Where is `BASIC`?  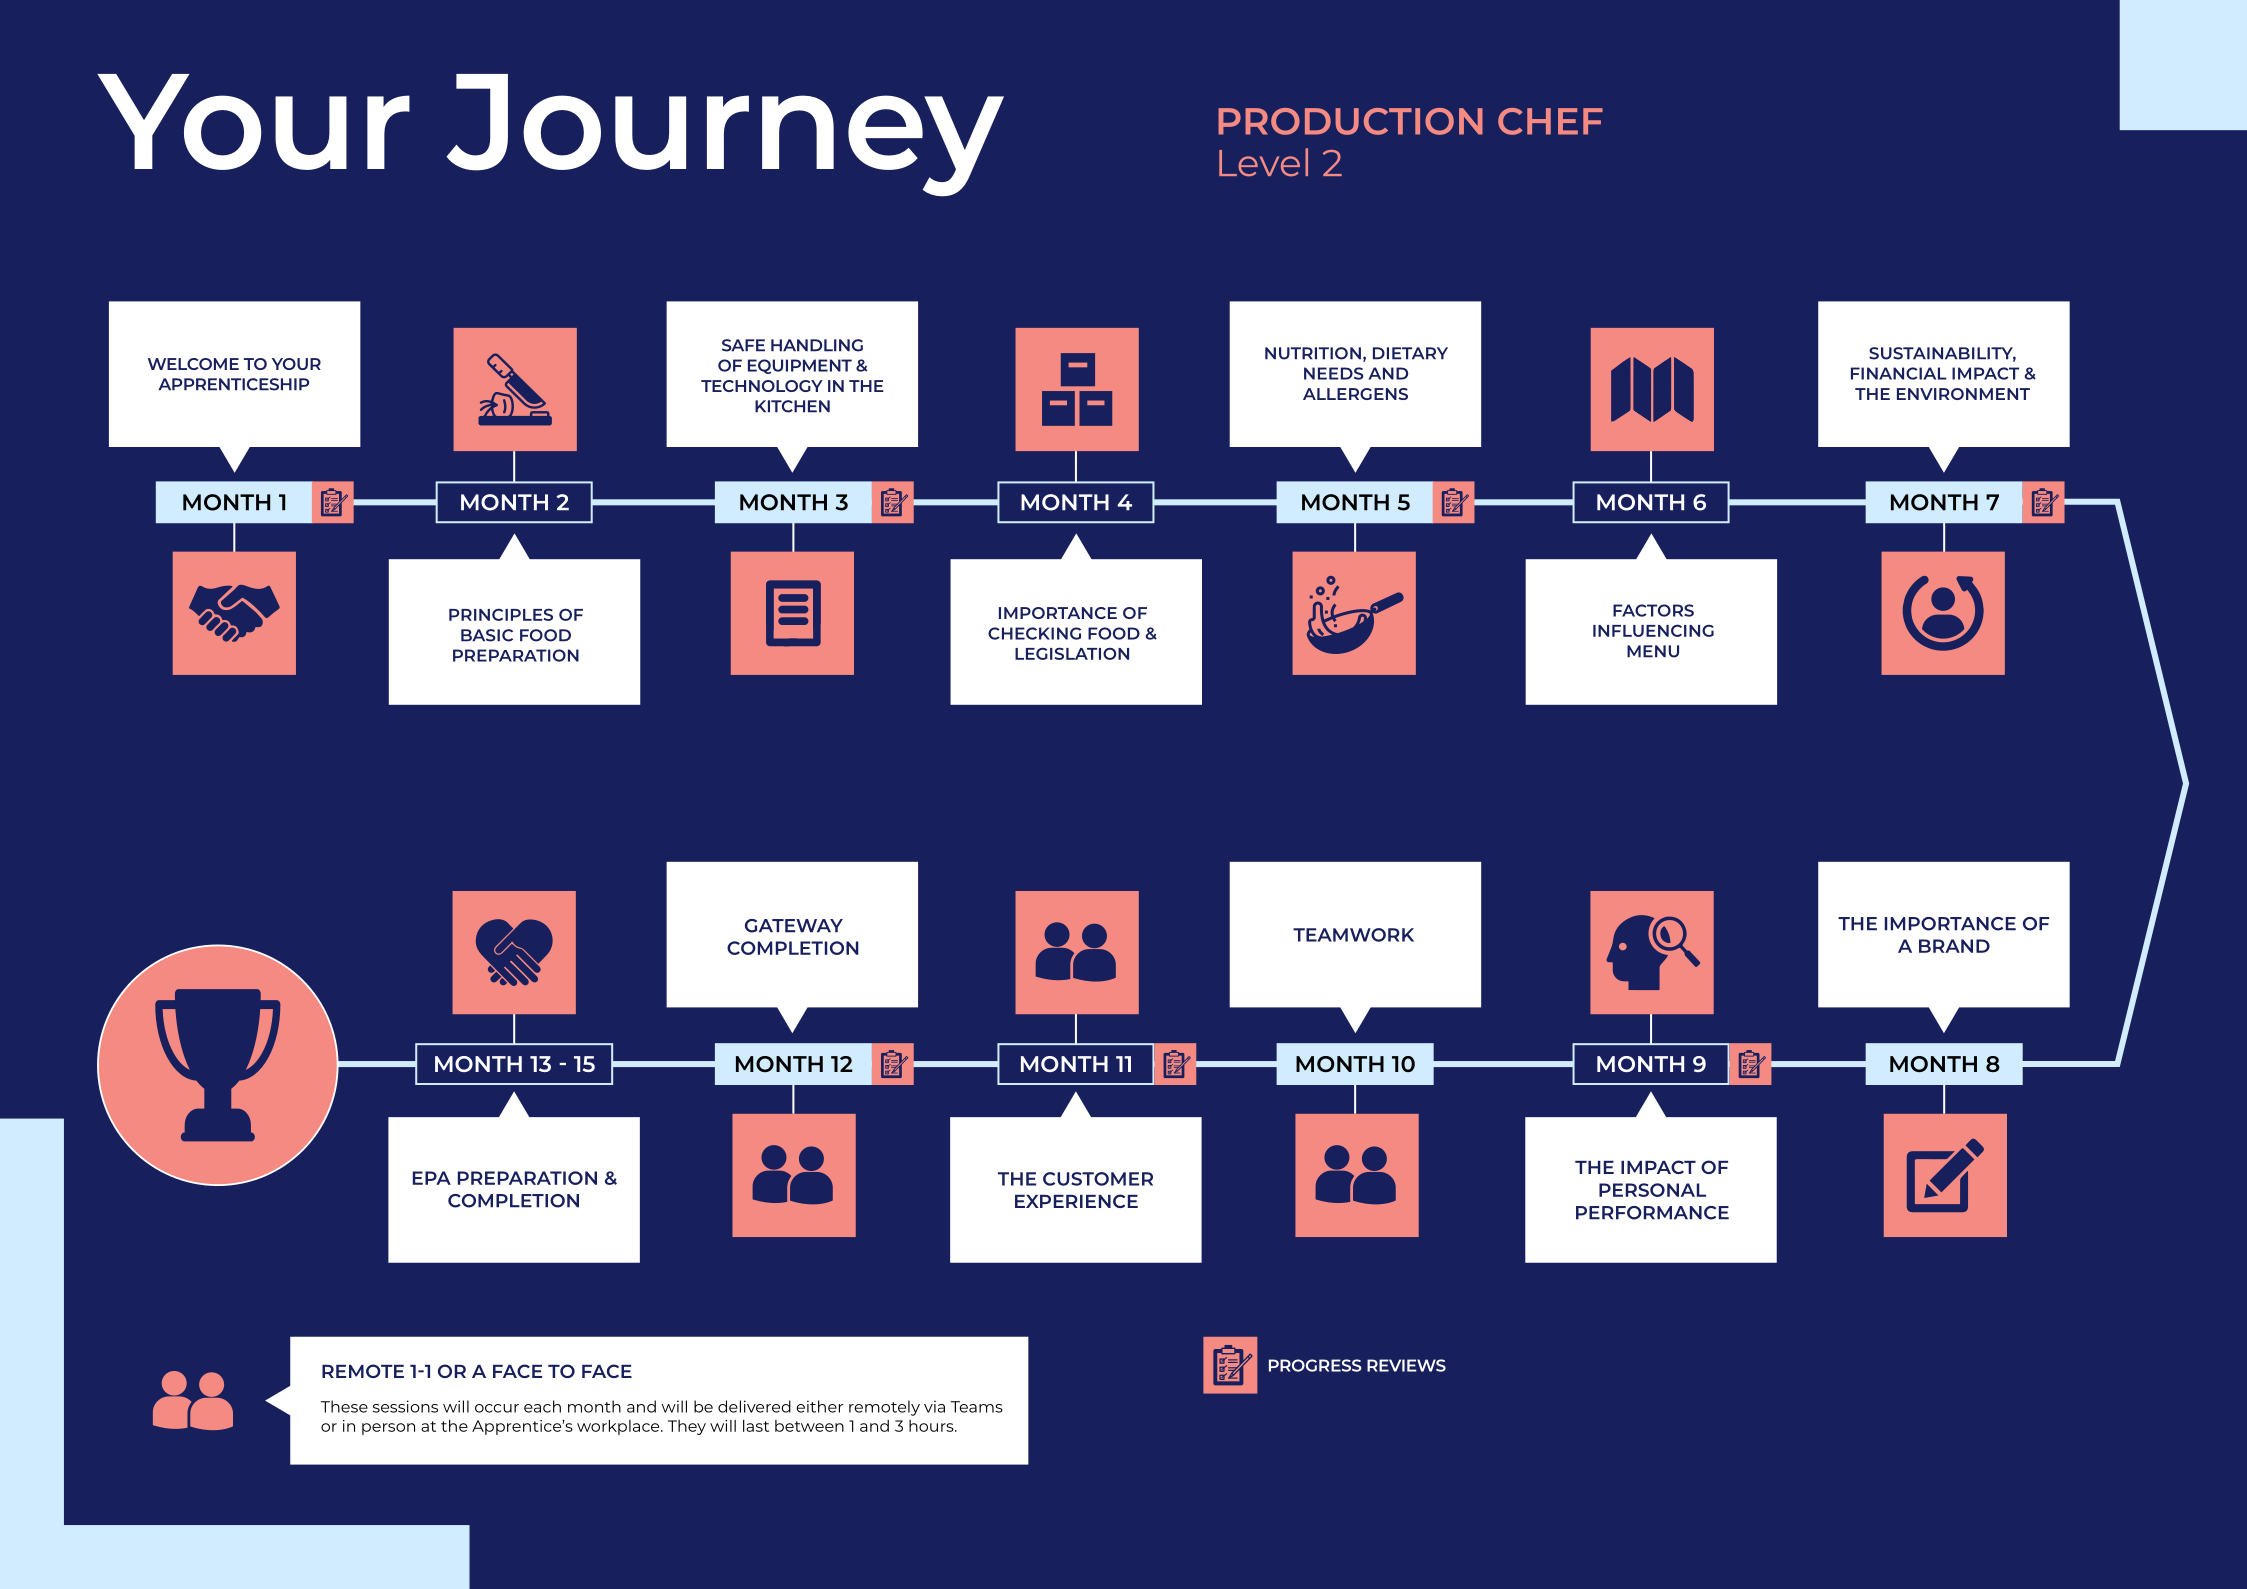 BASIC is located at coordinates (487, 635).
